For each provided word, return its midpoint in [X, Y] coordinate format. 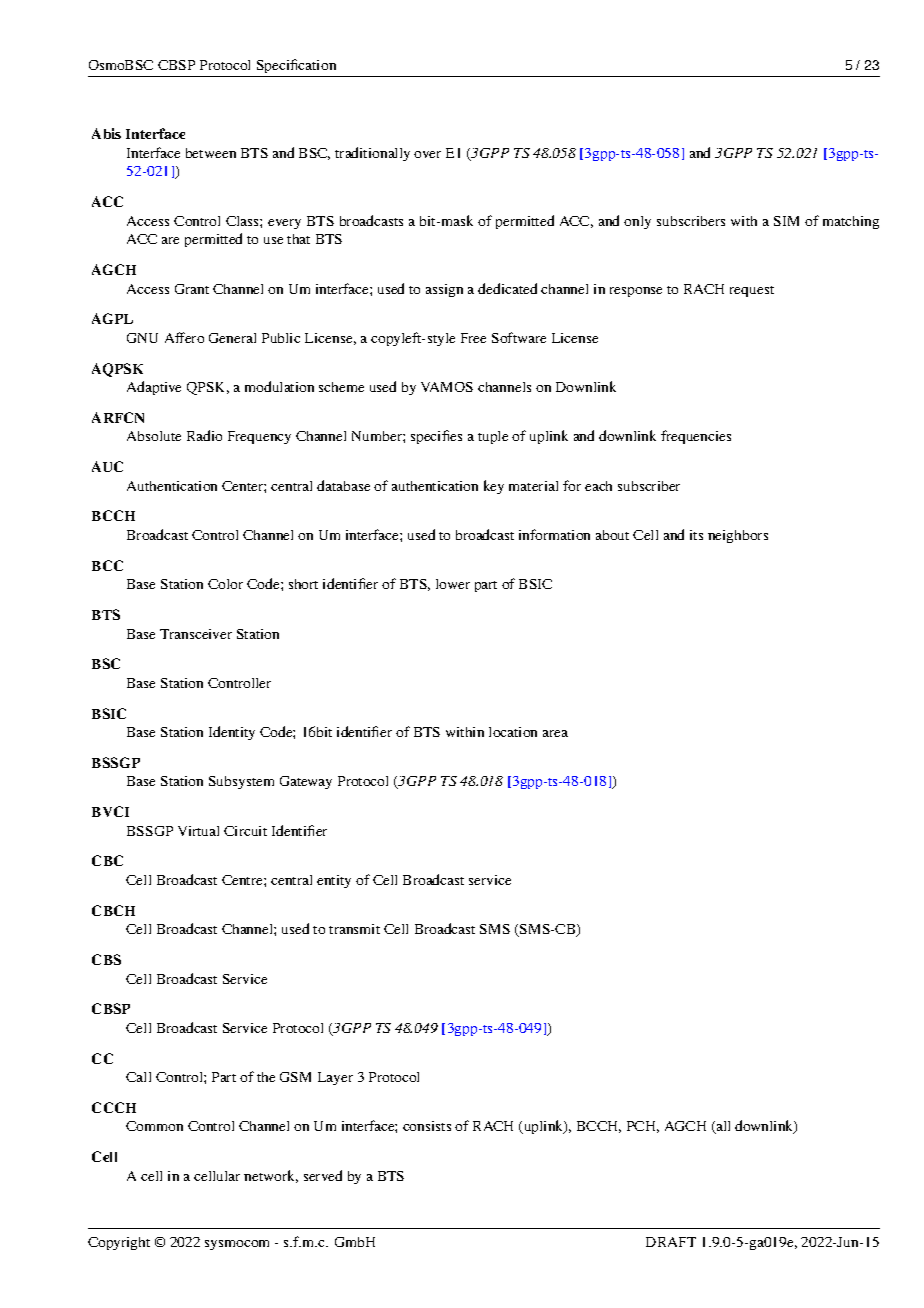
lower [453, 584]
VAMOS [447, 387]
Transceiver [196, 634]
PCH [643, 1127]
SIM [786, 221]
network [271, 1176]
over [427, 154]
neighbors [738, 536]
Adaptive [154, 388]
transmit [354, 929]
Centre [243, 880]
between [211, 153]
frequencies [696, 437]
